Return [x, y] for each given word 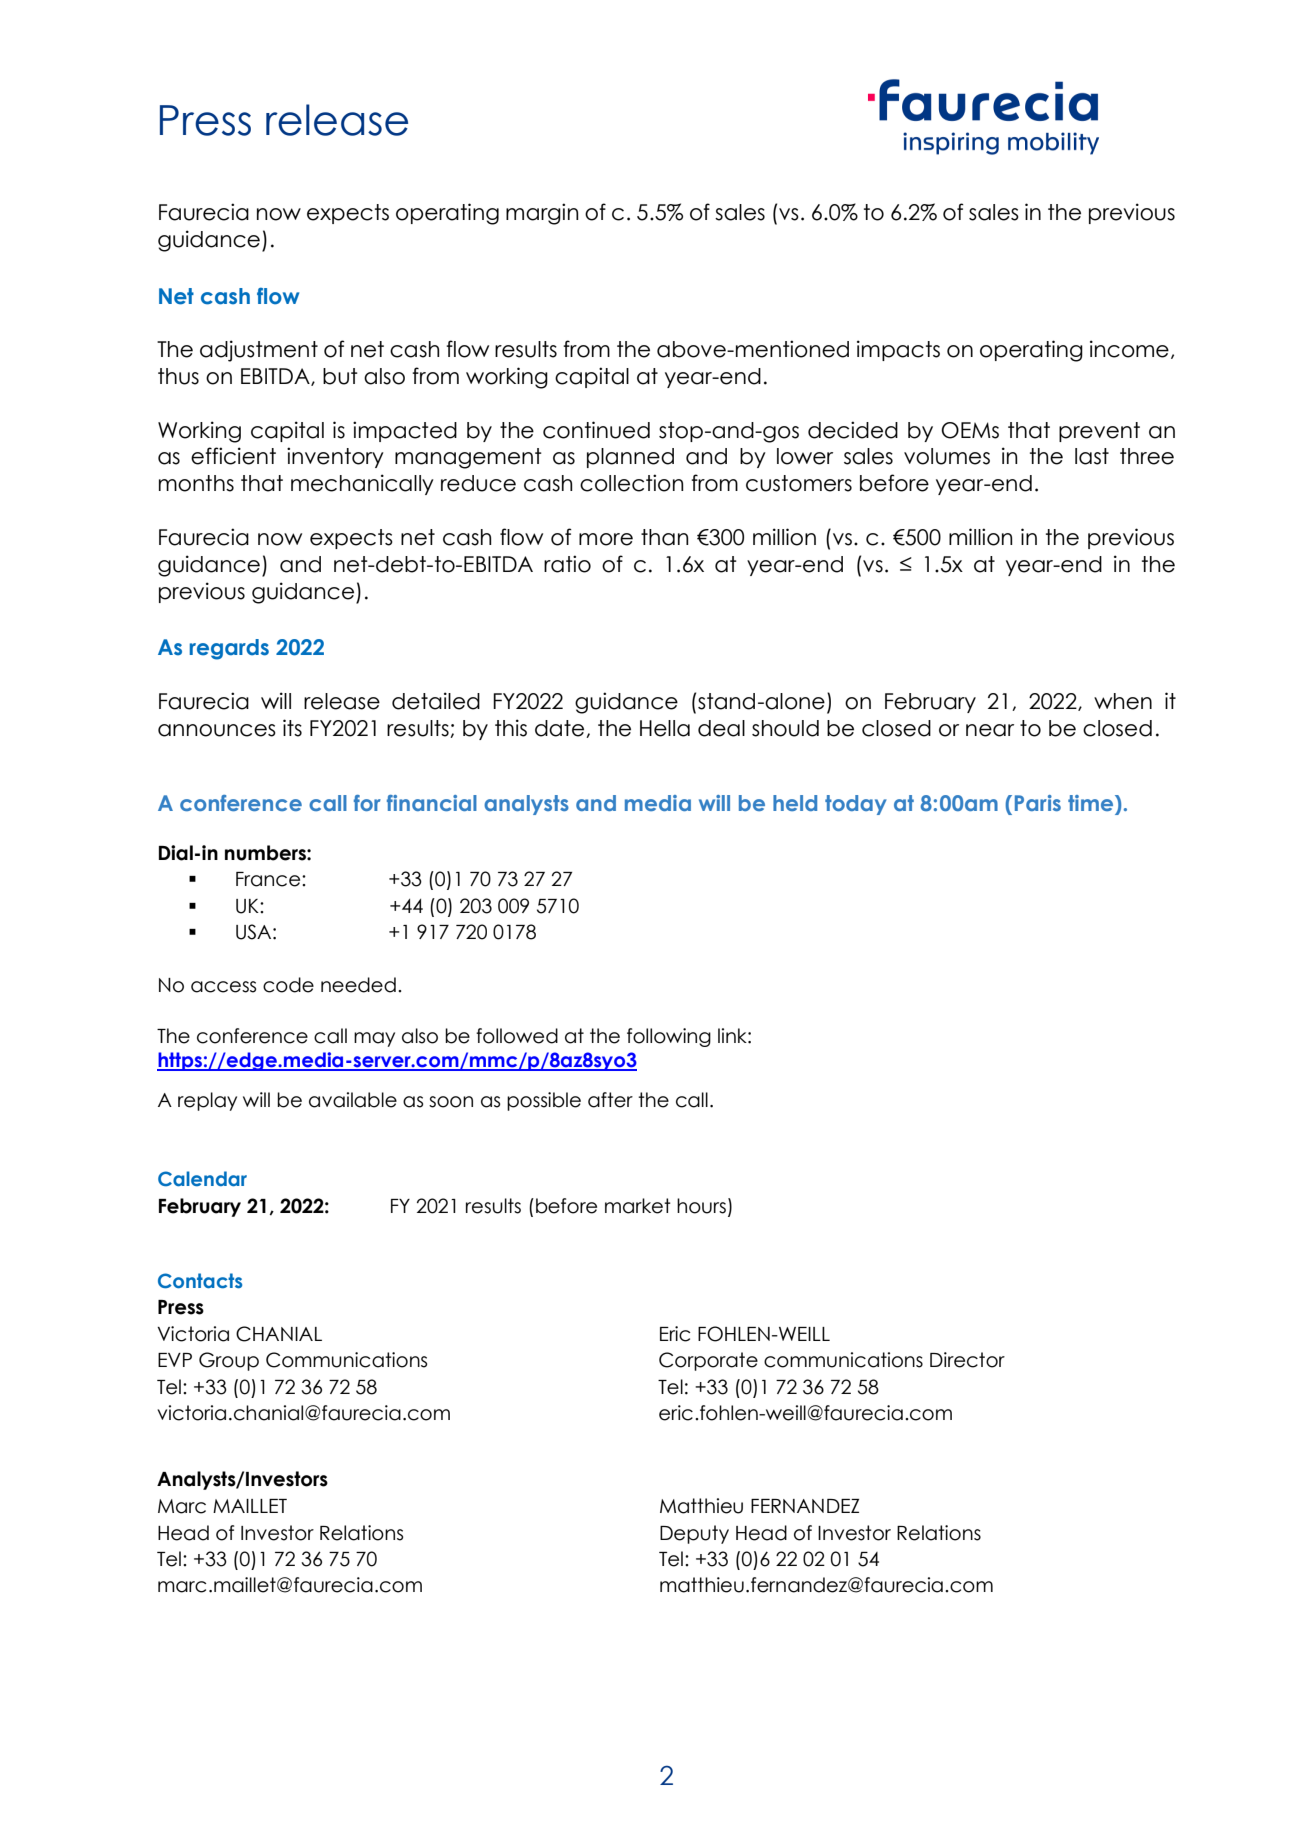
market [638, 1206]
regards [229, 649]
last [1092, 456]
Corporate [708, 1361]
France [269, 879]
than [665, 537]
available [353, 1100]
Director [967, 1360]
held [795, 803]
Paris [1038, 803]
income [1129, 349]
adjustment [259, 351]
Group [229, 1361]
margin [542, 214]
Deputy [694, 1534]
